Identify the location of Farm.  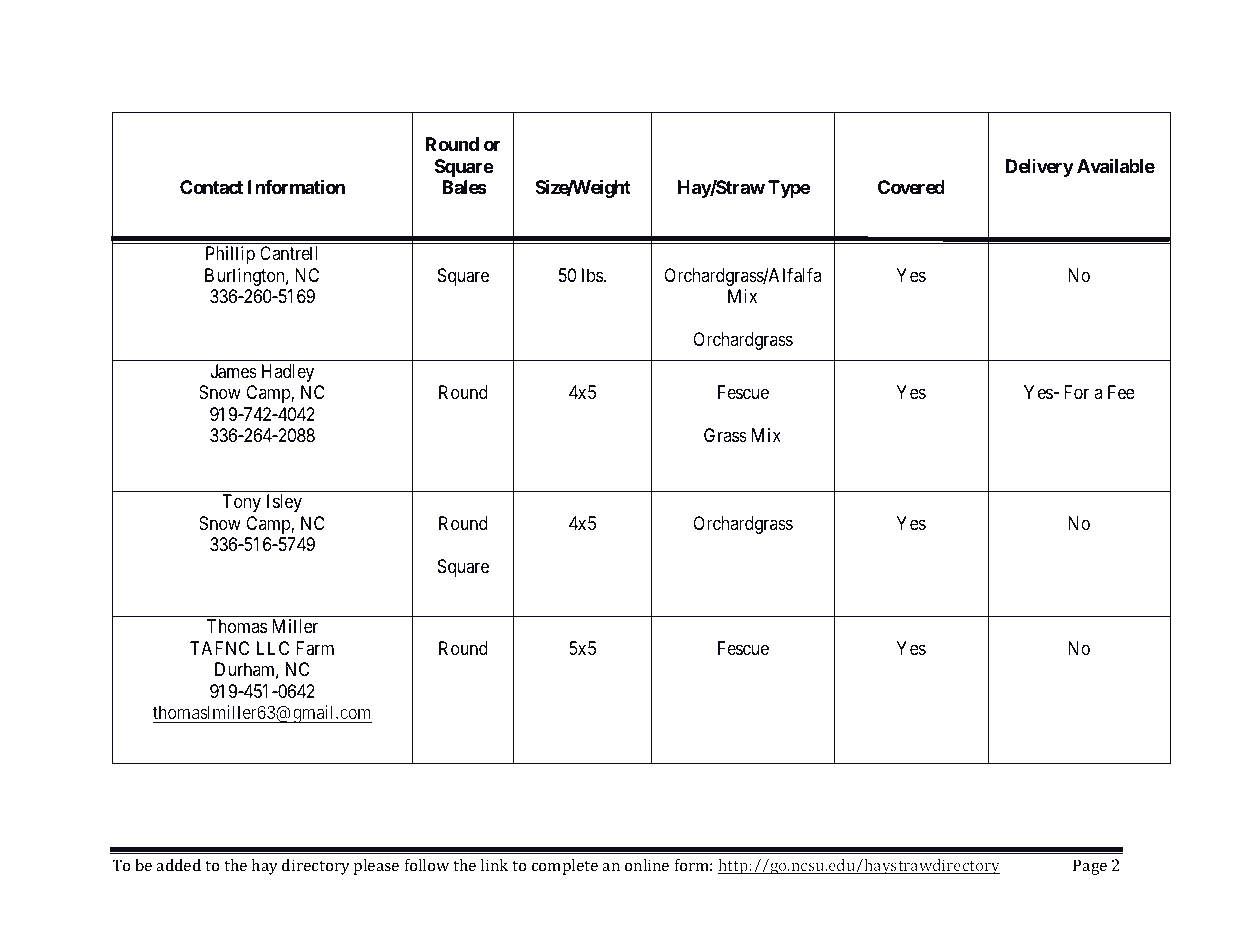
(315, 648).
